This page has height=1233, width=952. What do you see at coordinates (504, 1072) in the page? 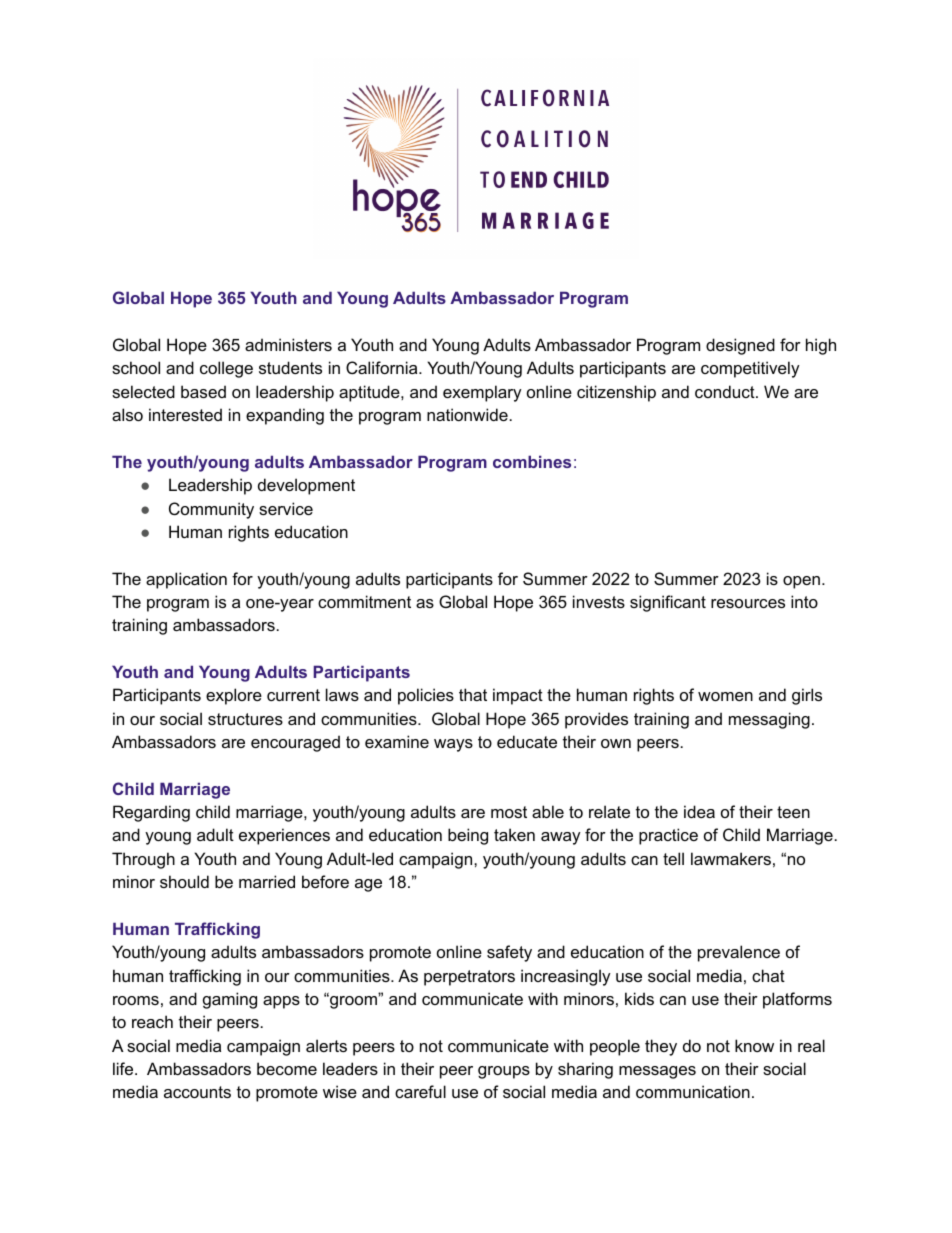
I see `groups` at bounding box center [504, 1072].
